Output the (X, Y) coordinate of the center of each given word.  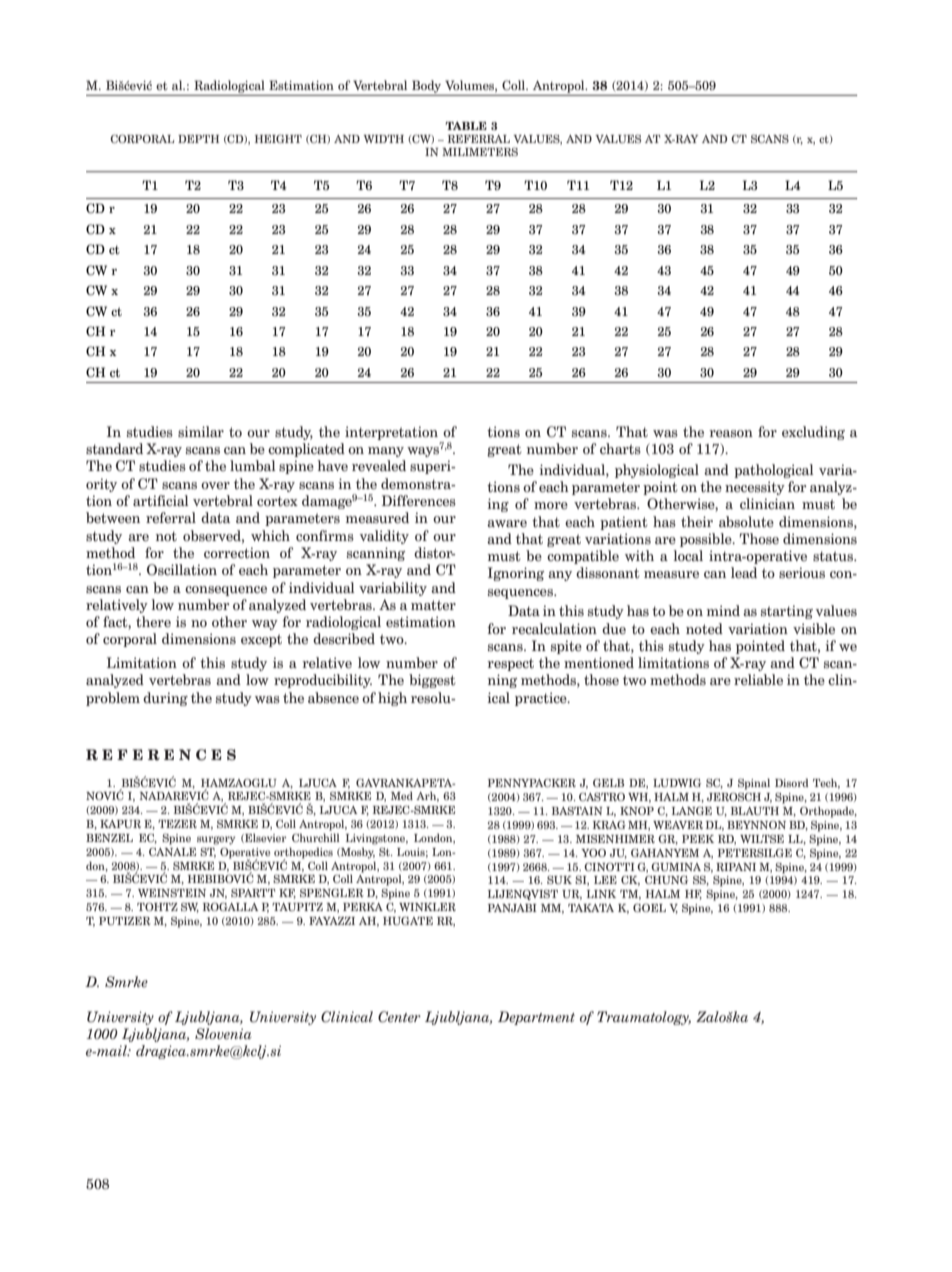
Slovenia (223, 1034)
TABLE (466, 126)
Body (426, 86)
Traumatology (644, 1018)
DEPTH (198, 139)
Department (536, 1018)
